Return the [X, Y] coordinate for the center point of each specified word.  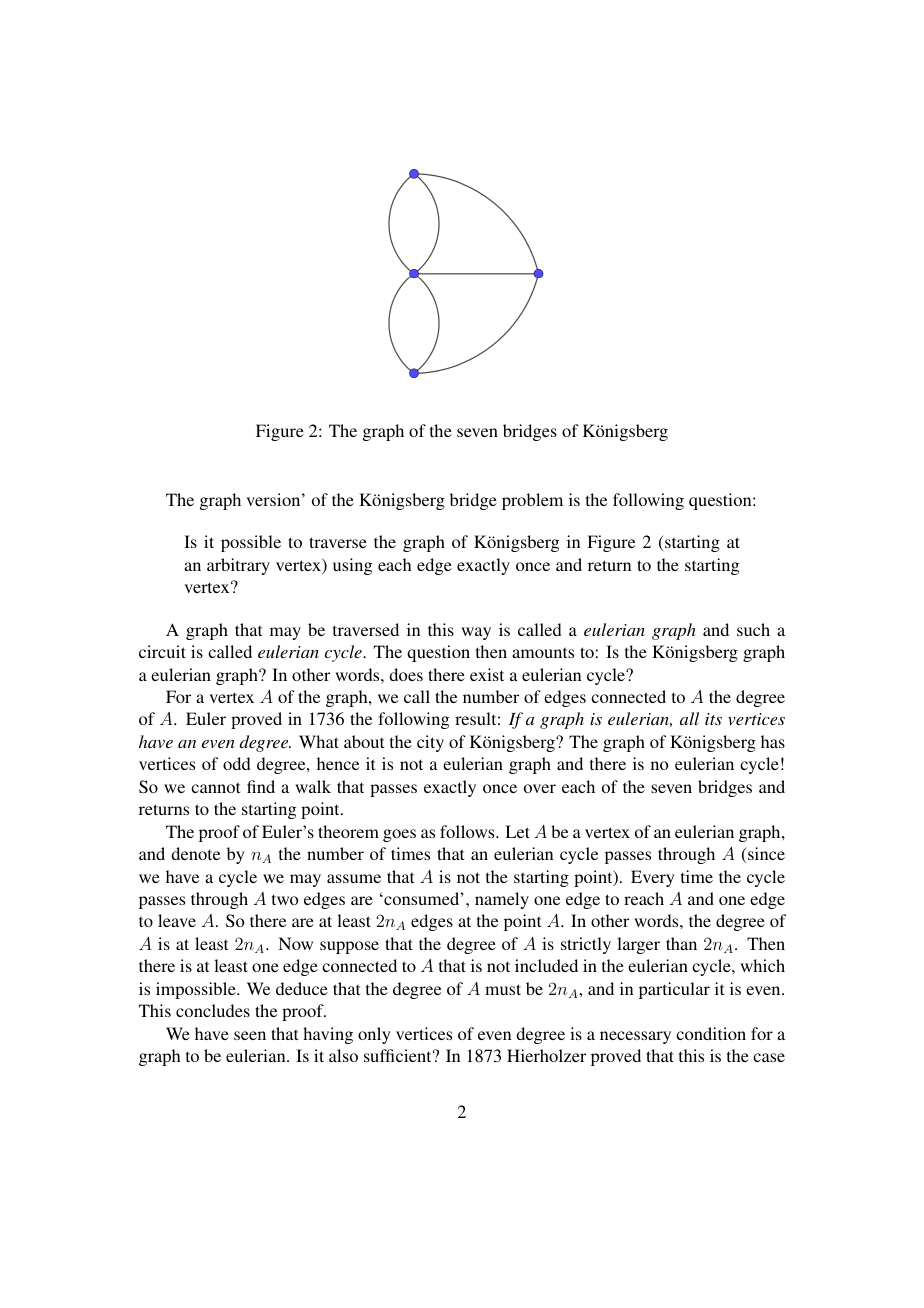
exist [487, 674]
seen [250, 1035]
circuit [162, 651]
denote [195, 853]
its [713, 719]
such [753, 629]
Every [653, 878]
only [374, 1035]
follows [468, 831]
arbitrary [238, 566]
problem [532, 501]
